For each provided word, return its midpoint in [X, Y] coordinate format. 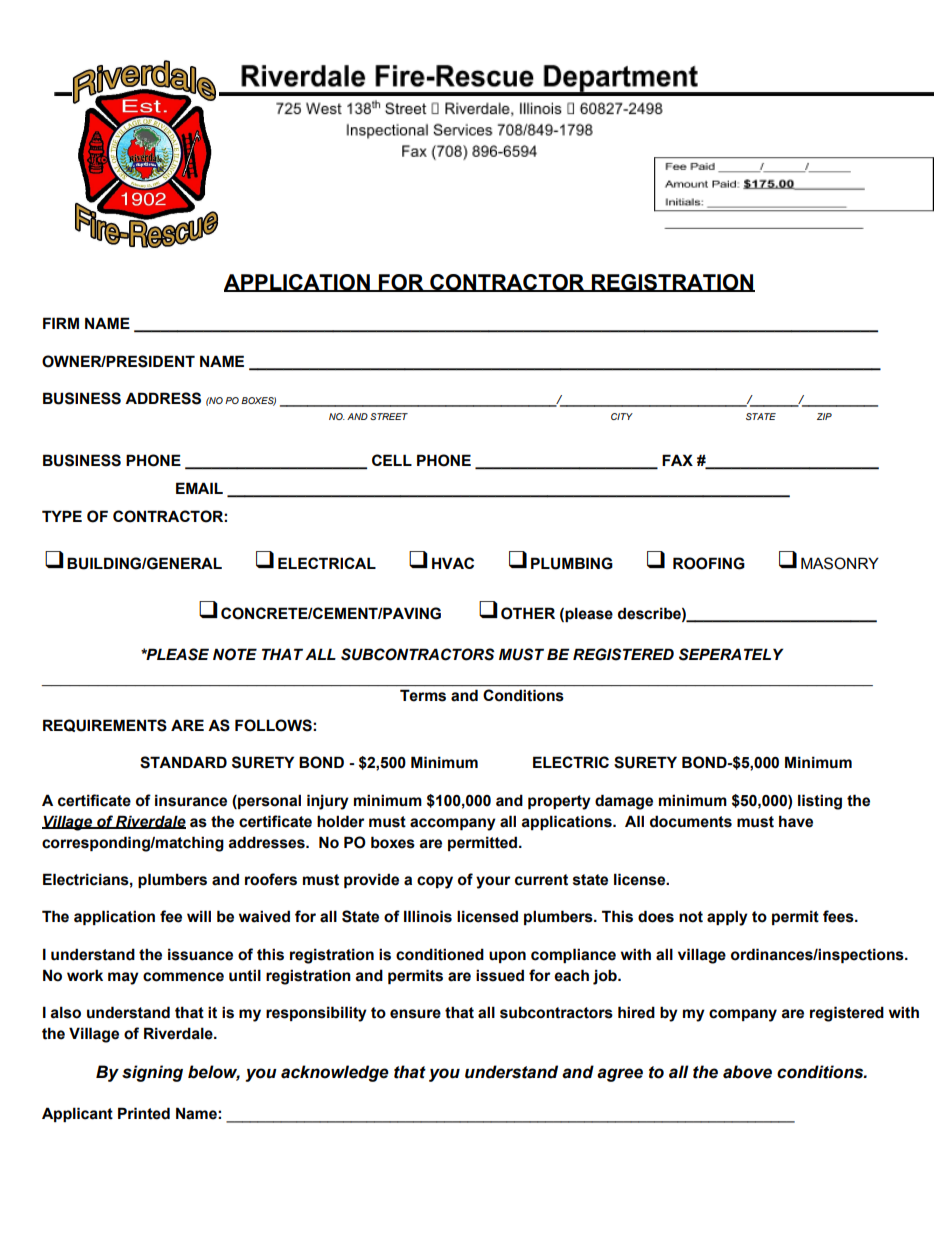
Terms [423, 696]
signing [152, 1073]
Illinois [428, 916]
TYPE [62, 516]
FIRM [61, 323]
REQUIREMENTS [105, 725]
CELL [392, 460]
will [199, 916]
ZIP [824, 416]
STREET [389, 416]
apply [727, 918]
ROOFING [709, 563]
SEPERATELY [731, 654]
